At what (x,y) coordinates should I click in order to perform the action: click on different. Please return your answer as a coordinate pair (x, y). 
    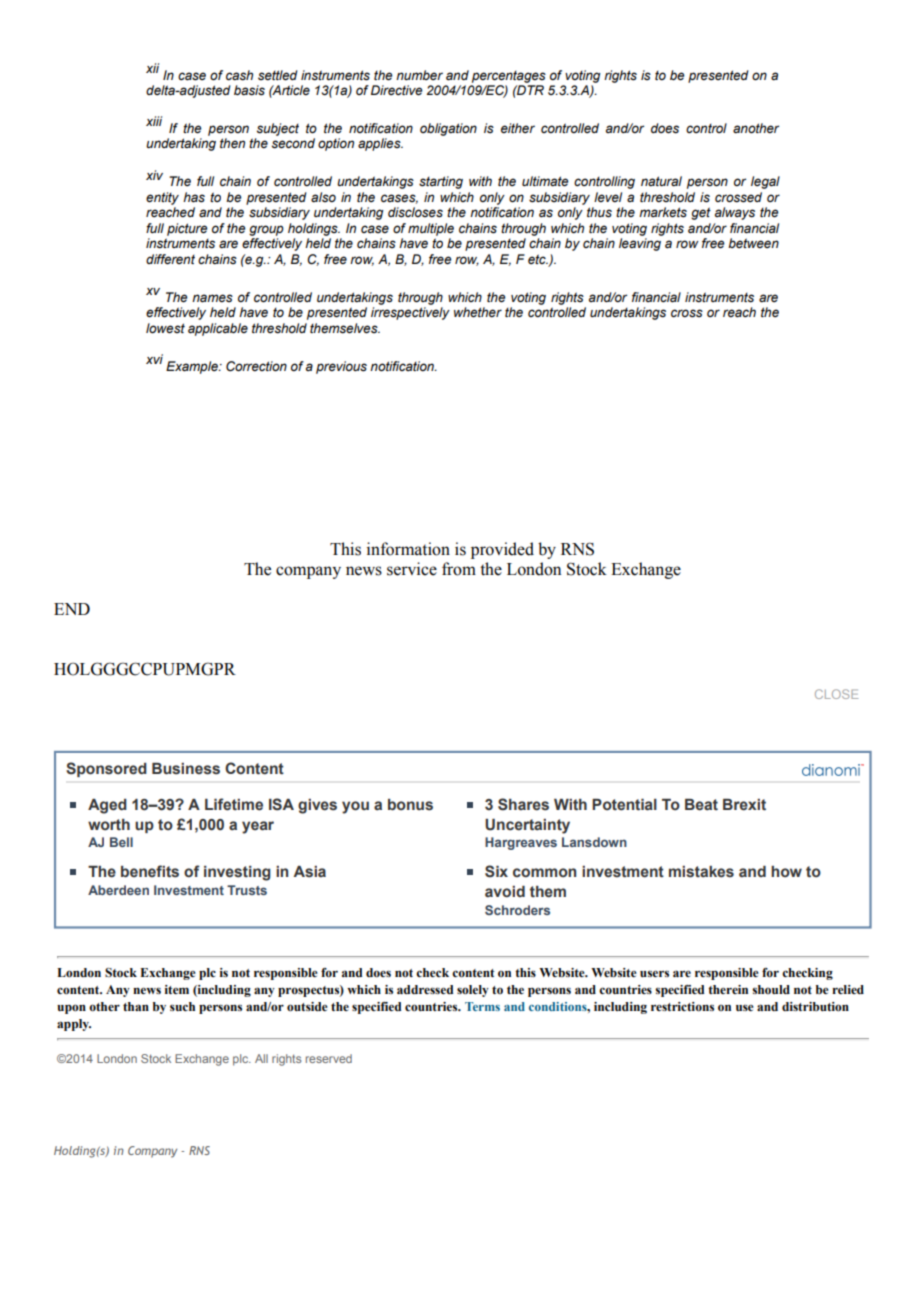
    Looking at the image, I should click on (170, 259).
